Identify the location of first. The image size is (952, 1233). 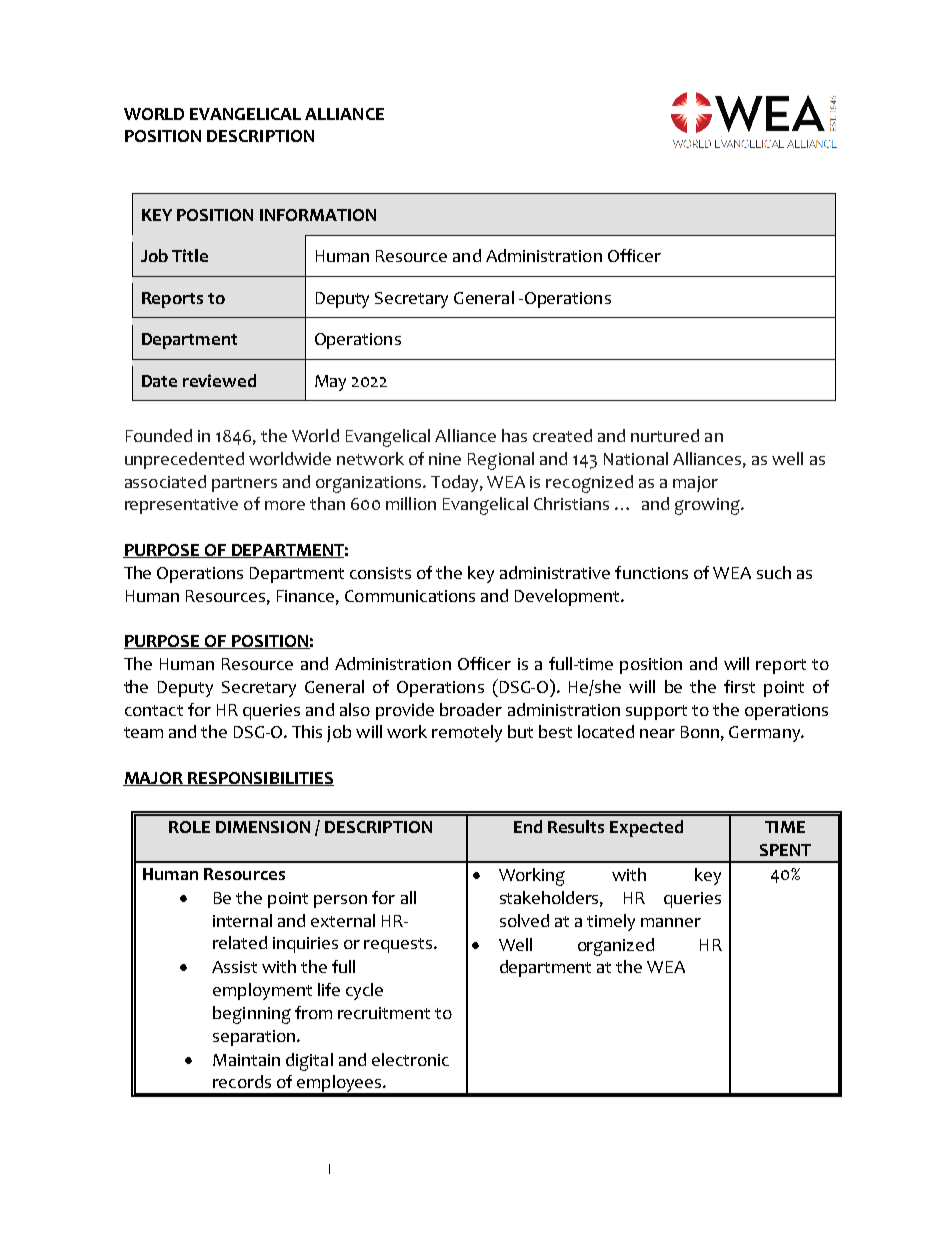
(739, 686).
